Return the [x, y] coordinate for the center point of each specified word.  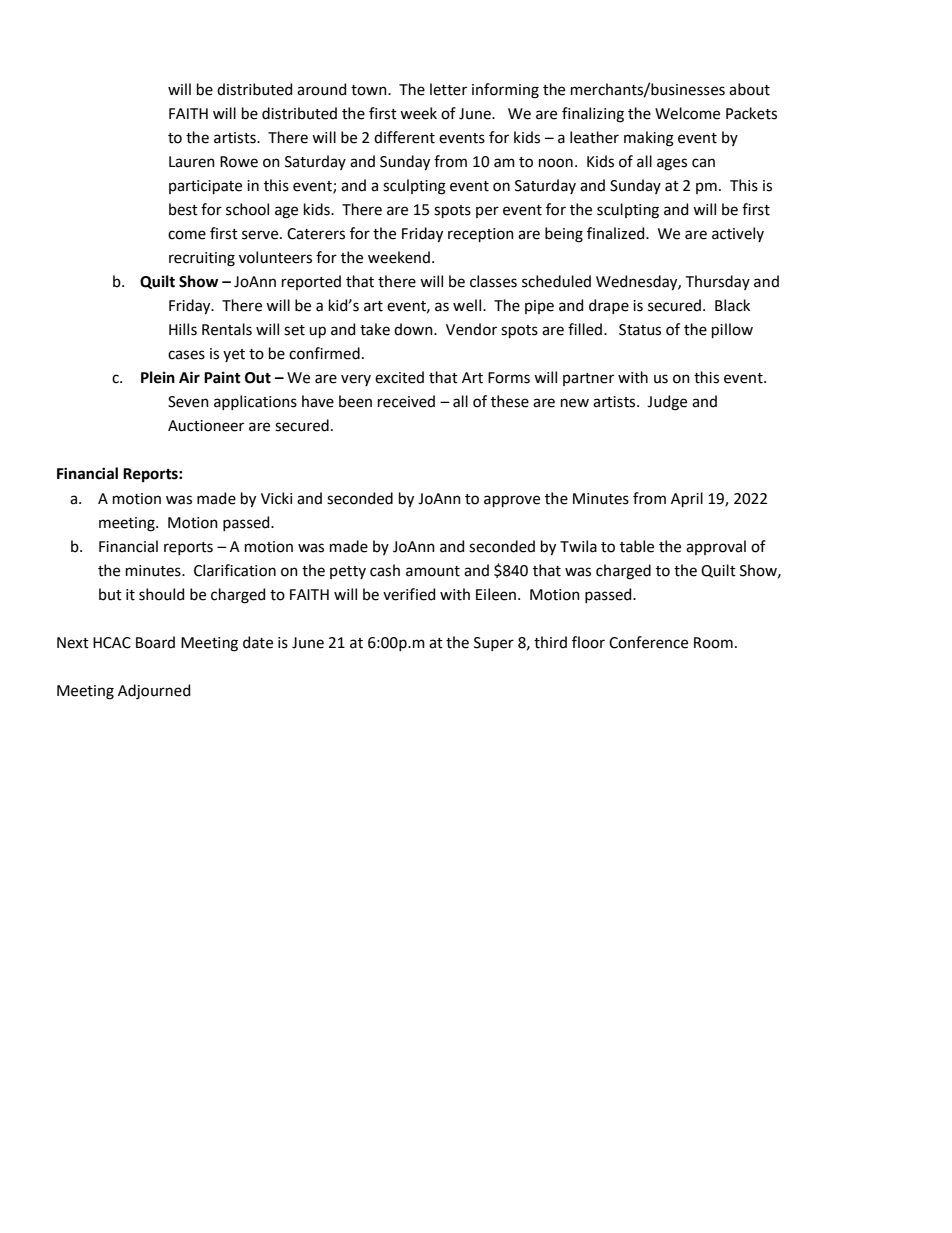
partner [588, 379]
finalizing [593, 115]
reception [481, 235]
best [183, 209]
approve [512, 501]
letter [448, 89]
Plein [158, 377]
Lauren [192, 162]
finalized [617, 233]
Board [155, 642]
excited [399, 377]
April [687, 499]
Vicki [276, 498]
